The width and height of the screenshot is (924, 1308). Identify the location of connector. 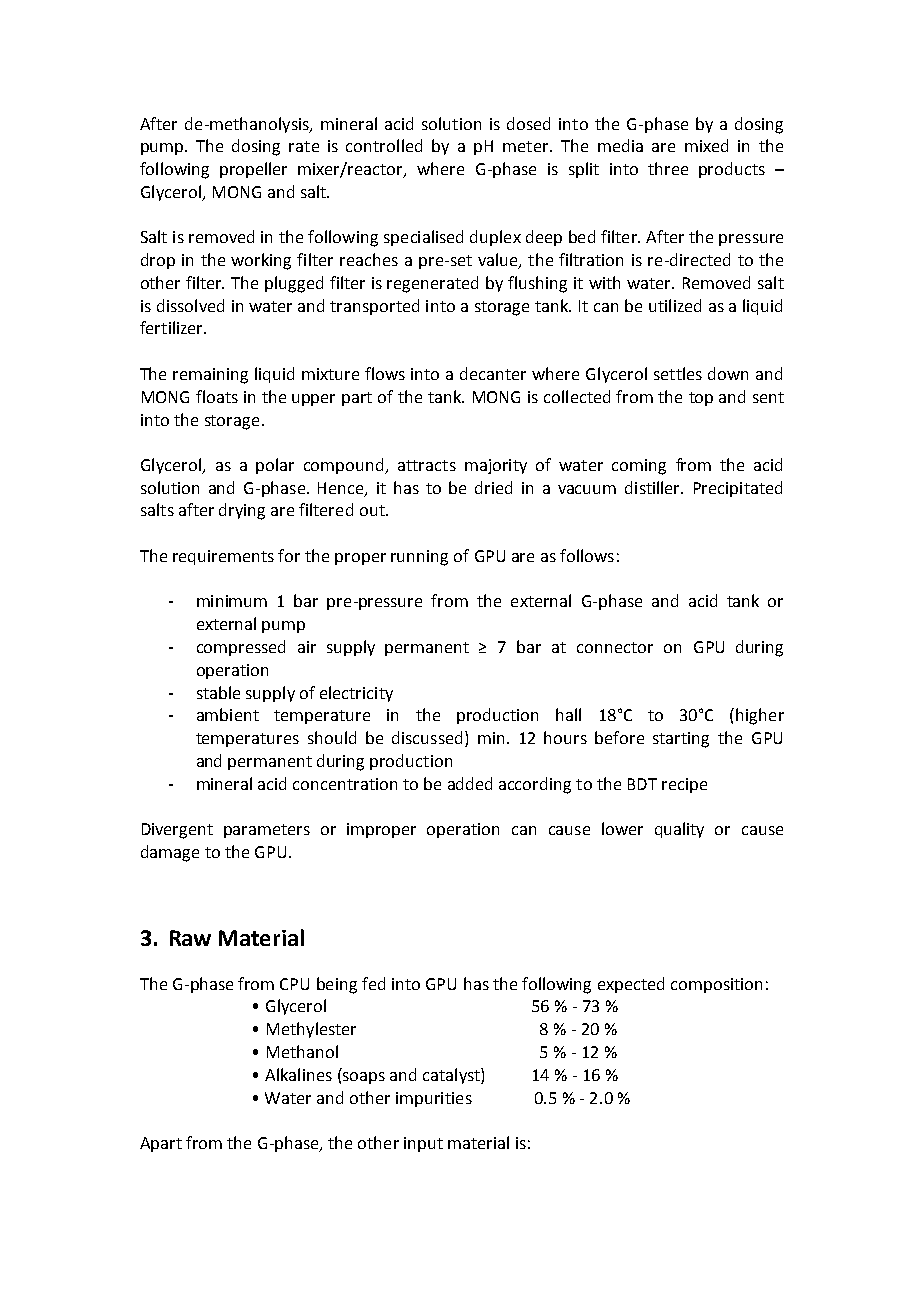
(615, 647).
